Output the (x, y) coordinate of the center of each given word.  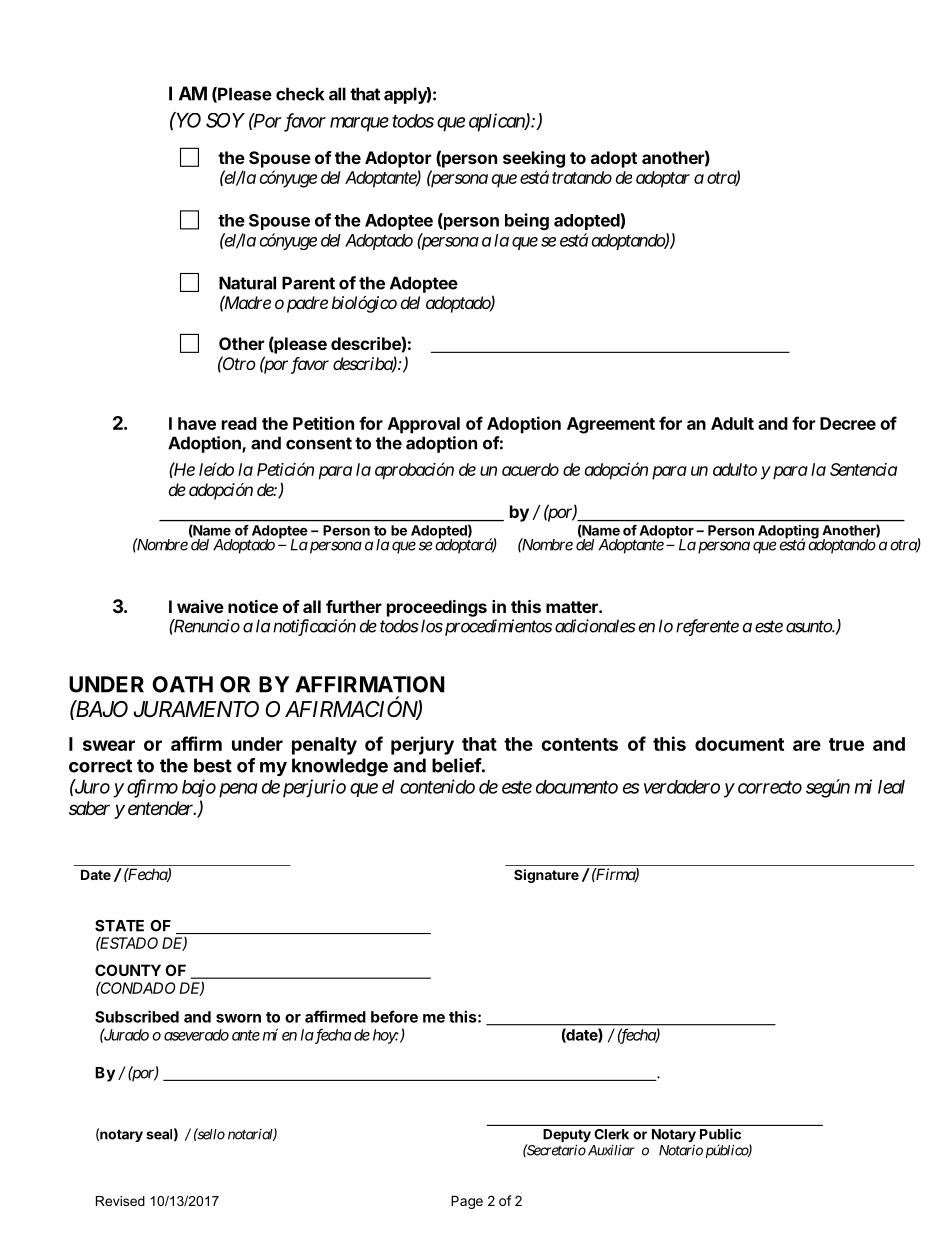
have (197, 423)
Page (467, 1202)
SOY (225, 120)
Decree (848, 423)
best (213, 765)
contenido (437, 786)
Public (720, 1134)
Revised (120, 1201)
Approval (424, 425)
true (846, 744)
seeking (534, 159)
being (527, 221)
